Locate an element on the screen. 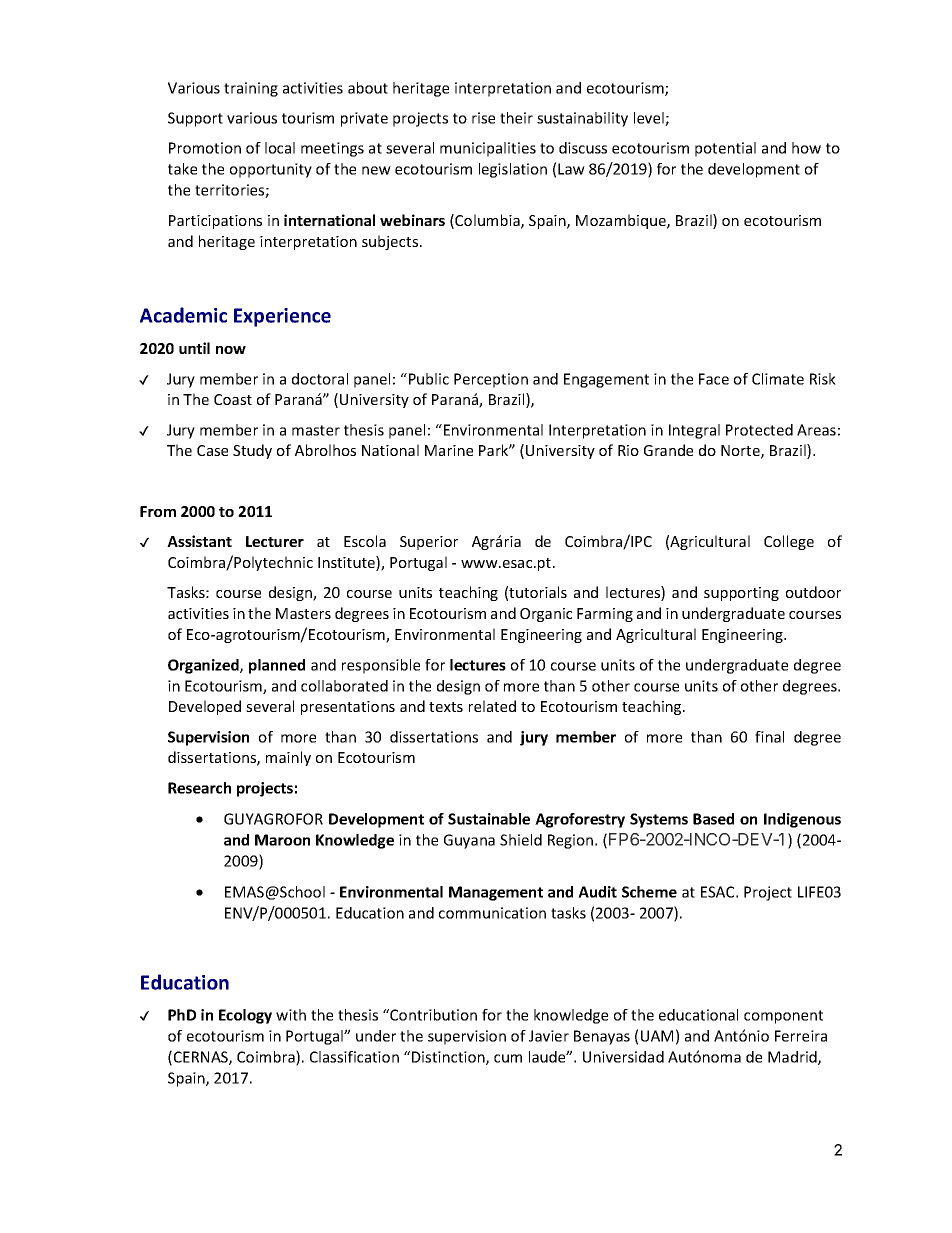 The width and height of the screenshot is (952, 1233). Ecology is located at coordinates (245, 1016).
